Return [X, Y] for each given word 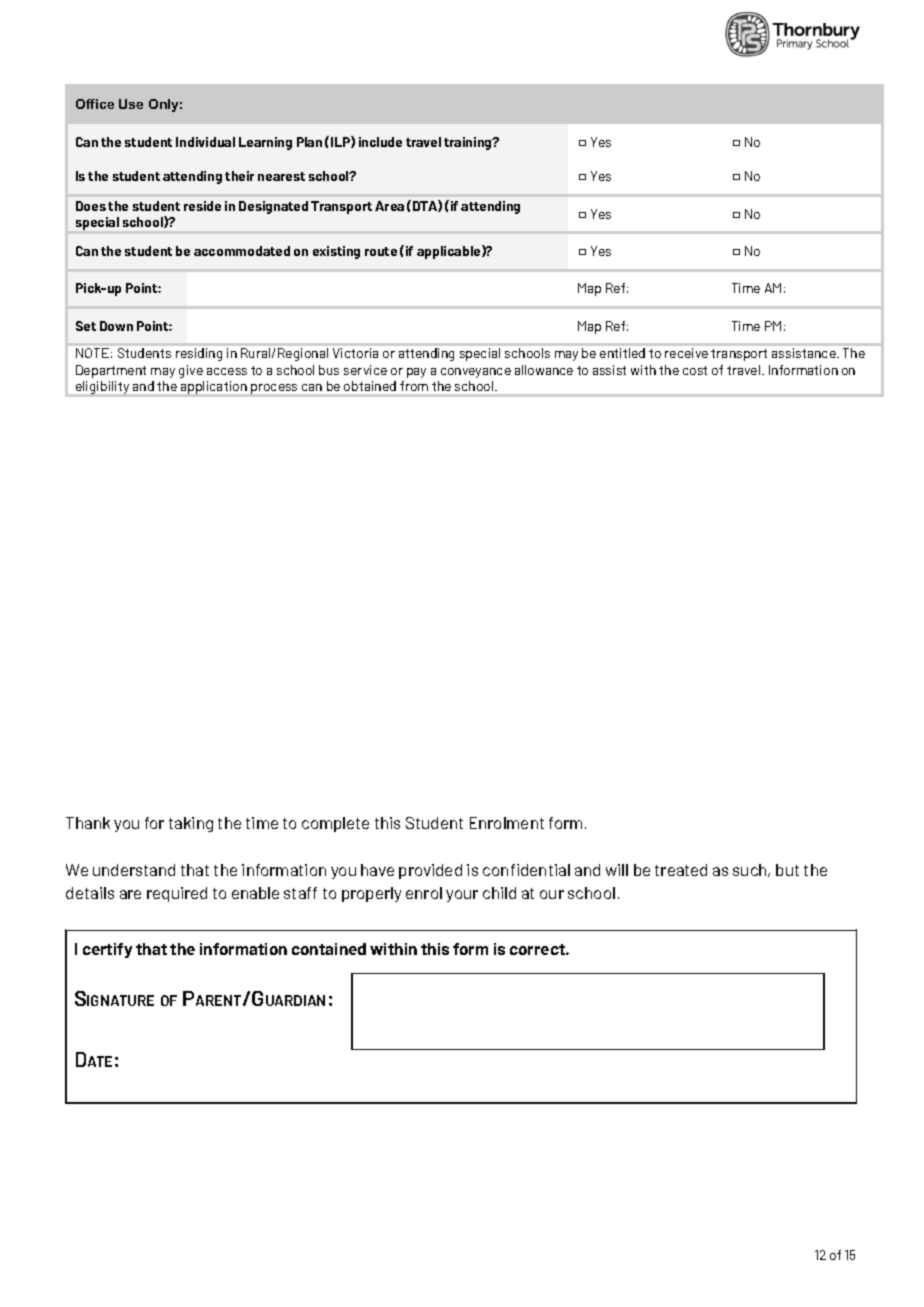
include [380, 142]
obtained [370, 386]
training [469, 143]
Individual [205, 142]
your [462, 896]
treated [681, 870]
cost [695, 370]
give [191, 371]
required [177, 894]
